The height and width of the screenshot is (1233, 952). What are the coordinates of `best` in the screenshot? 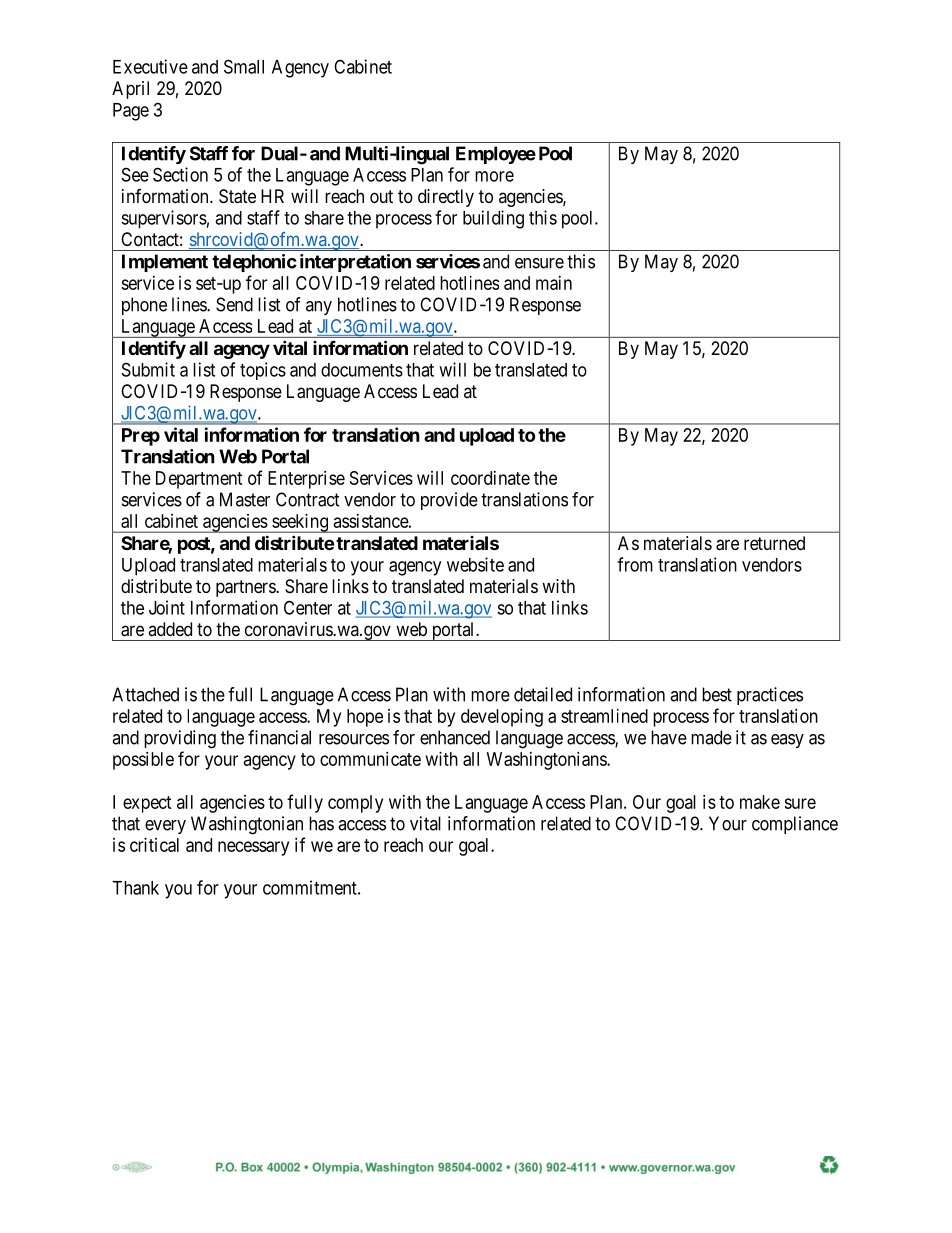 It's located at (717, 694).
